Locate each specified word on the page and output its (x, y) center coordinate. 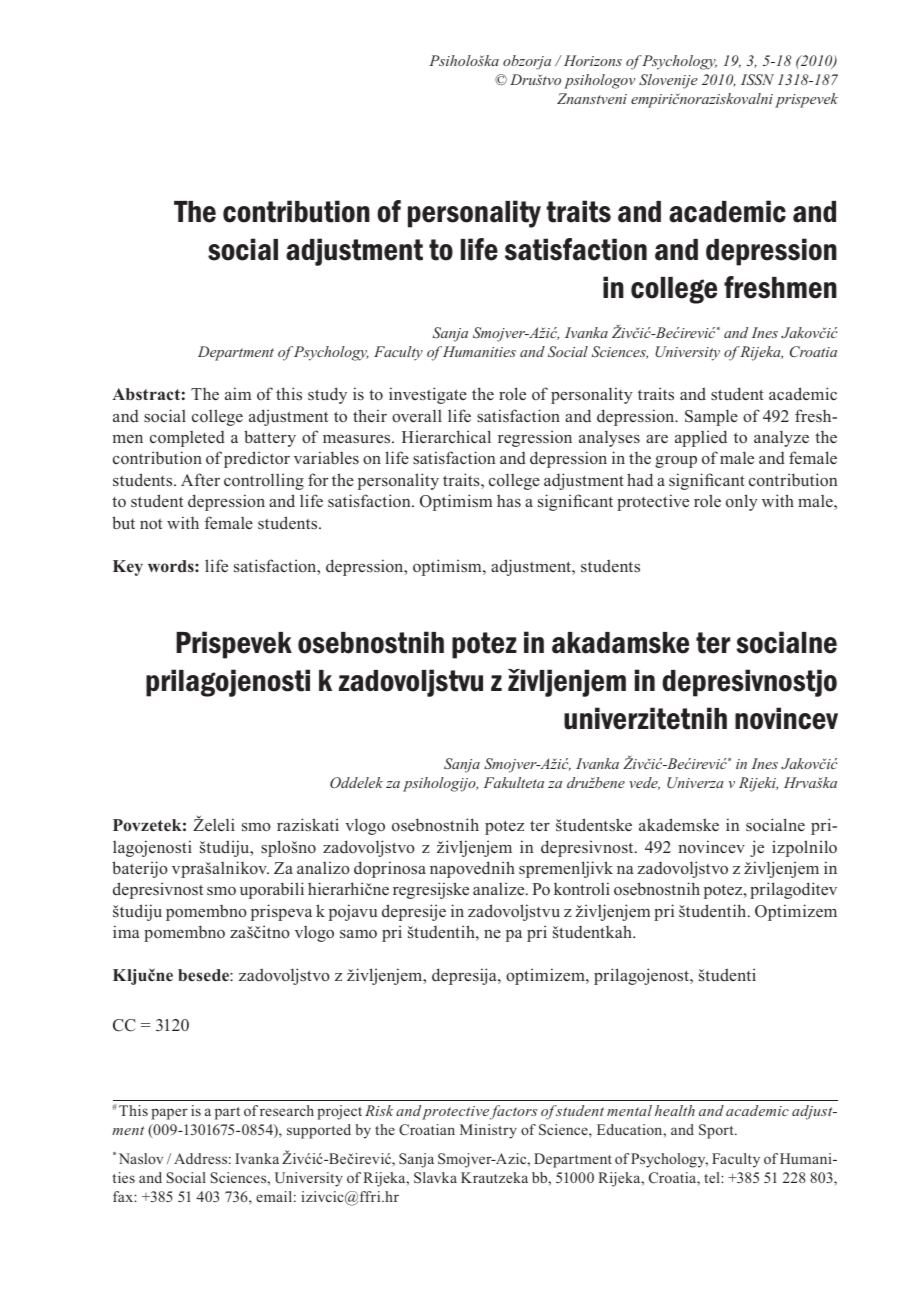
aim (238, 393)
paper (169, 1114)
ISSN (757, 79)
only (742, 502)
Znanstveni (592, 98)
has (509, 500)
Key (128, 568)
